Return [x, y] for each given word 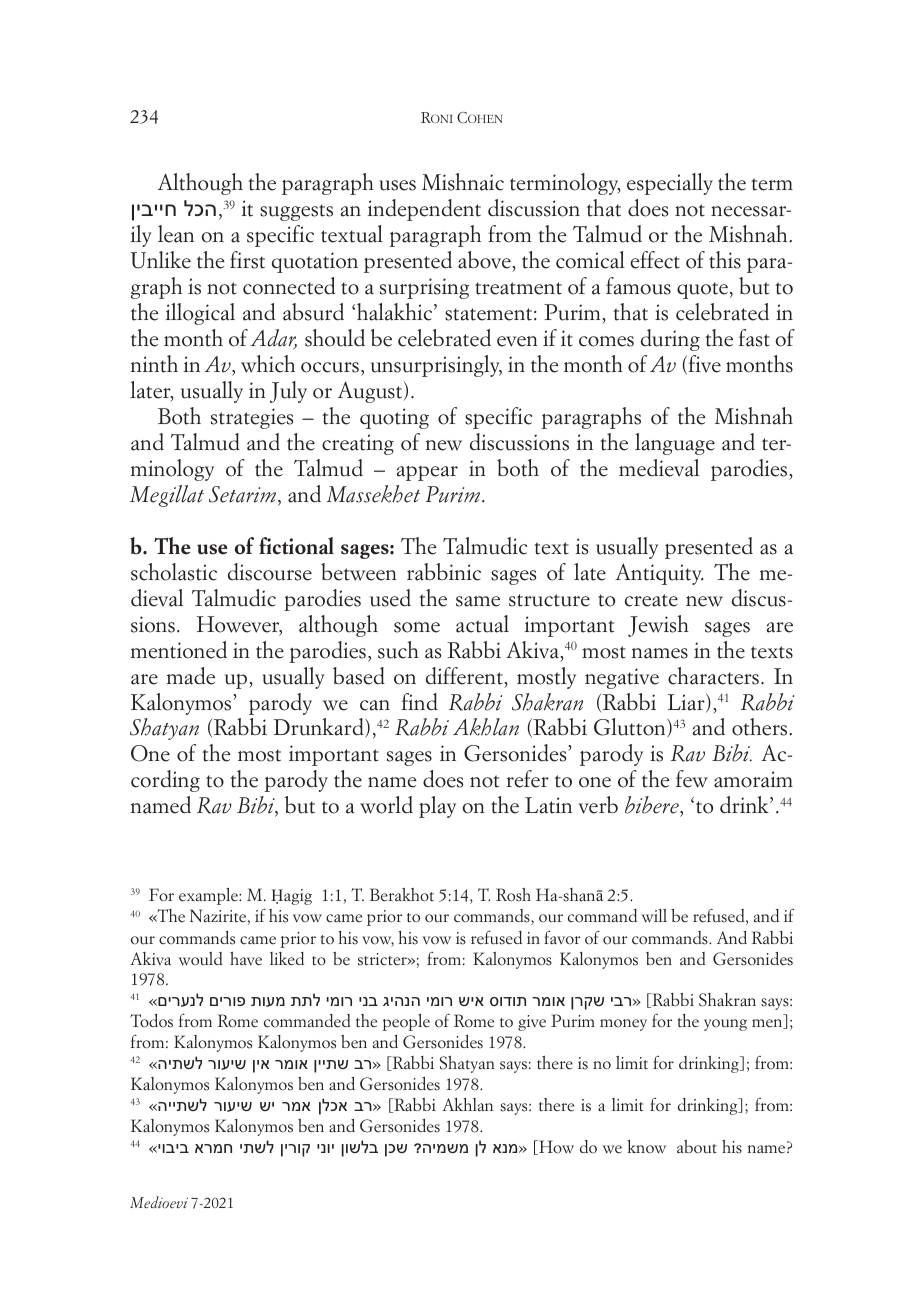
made [190, 676]
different [465, 676]
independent [424, 210]
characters [713, 676]
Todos [151, 1021]
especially [670, 184]
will [654, 916]
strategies [252, 418]
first [247, 260]
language [675, 444]
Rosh [513, 895]
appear [427, 473]
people [406, 1022]
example [209, 896]
